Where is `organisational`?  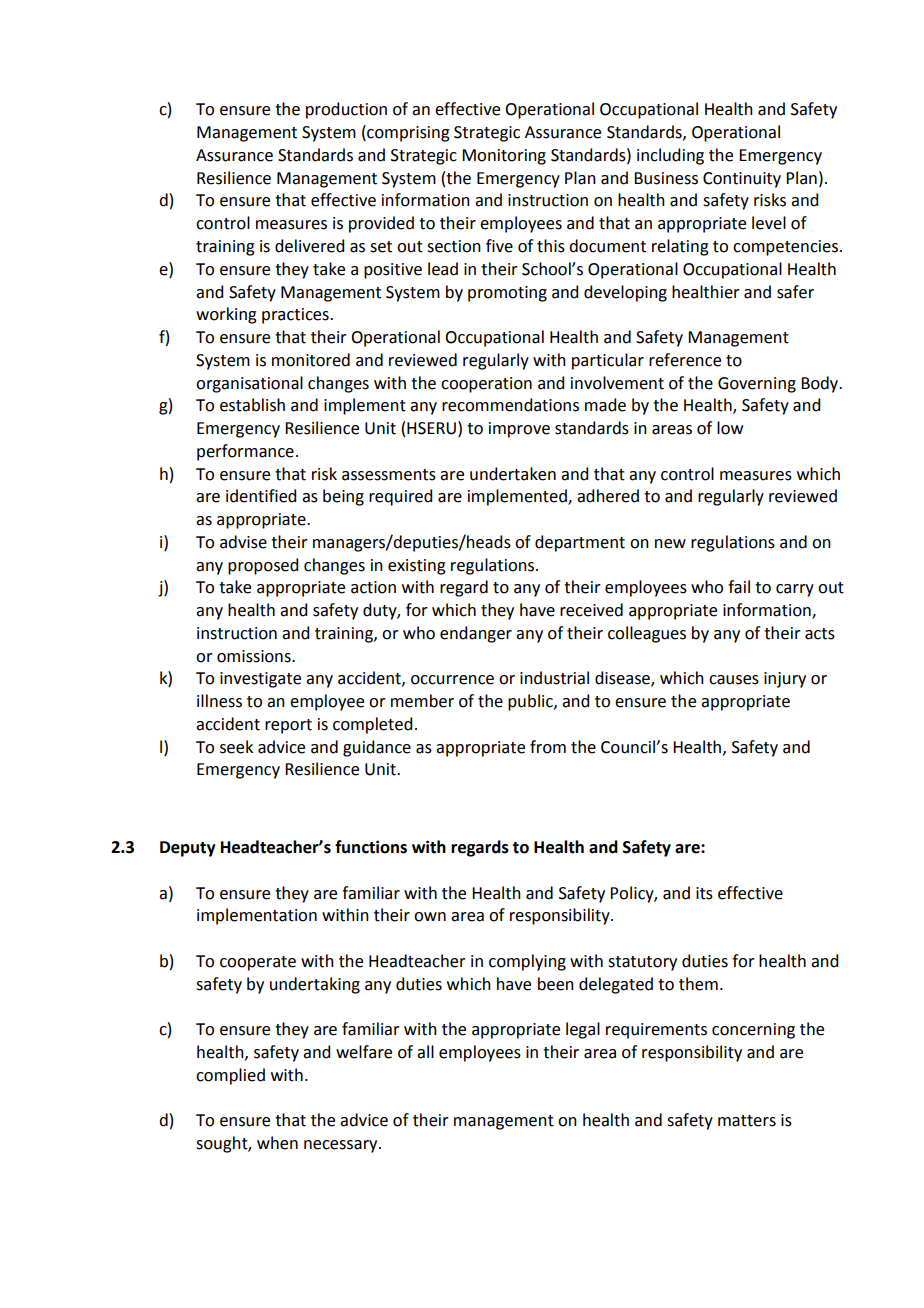
organisational is located at coordinates (249, 384).
